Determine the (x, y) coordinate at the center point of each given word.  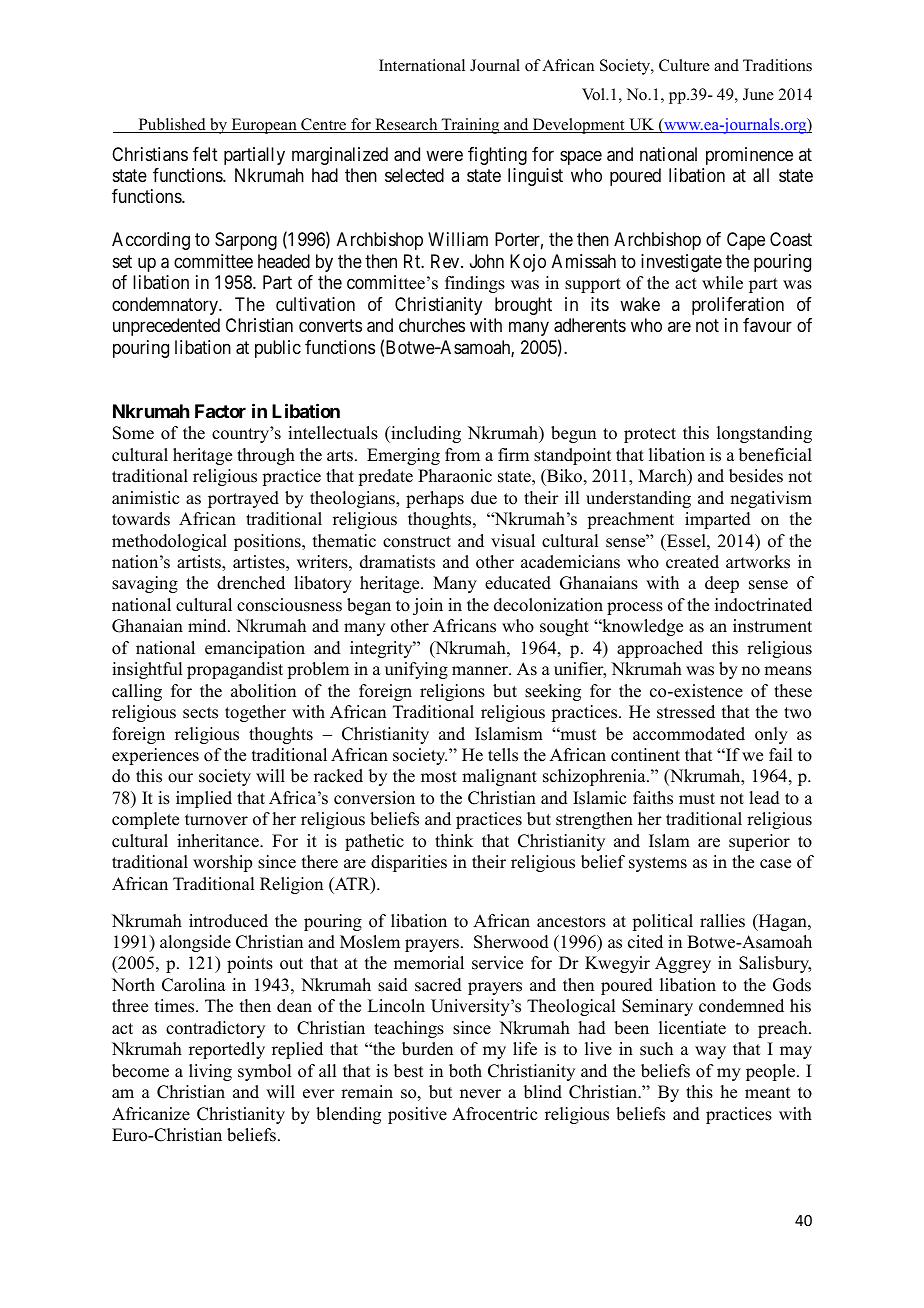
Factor (220, 411)
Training (470, 126)
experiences (155, 756)
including (425, 434)
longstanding (764, 434)
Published (172, 125)
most (439, 777)
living (210, 1072)
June (758, 94)
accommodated (689, 734)
